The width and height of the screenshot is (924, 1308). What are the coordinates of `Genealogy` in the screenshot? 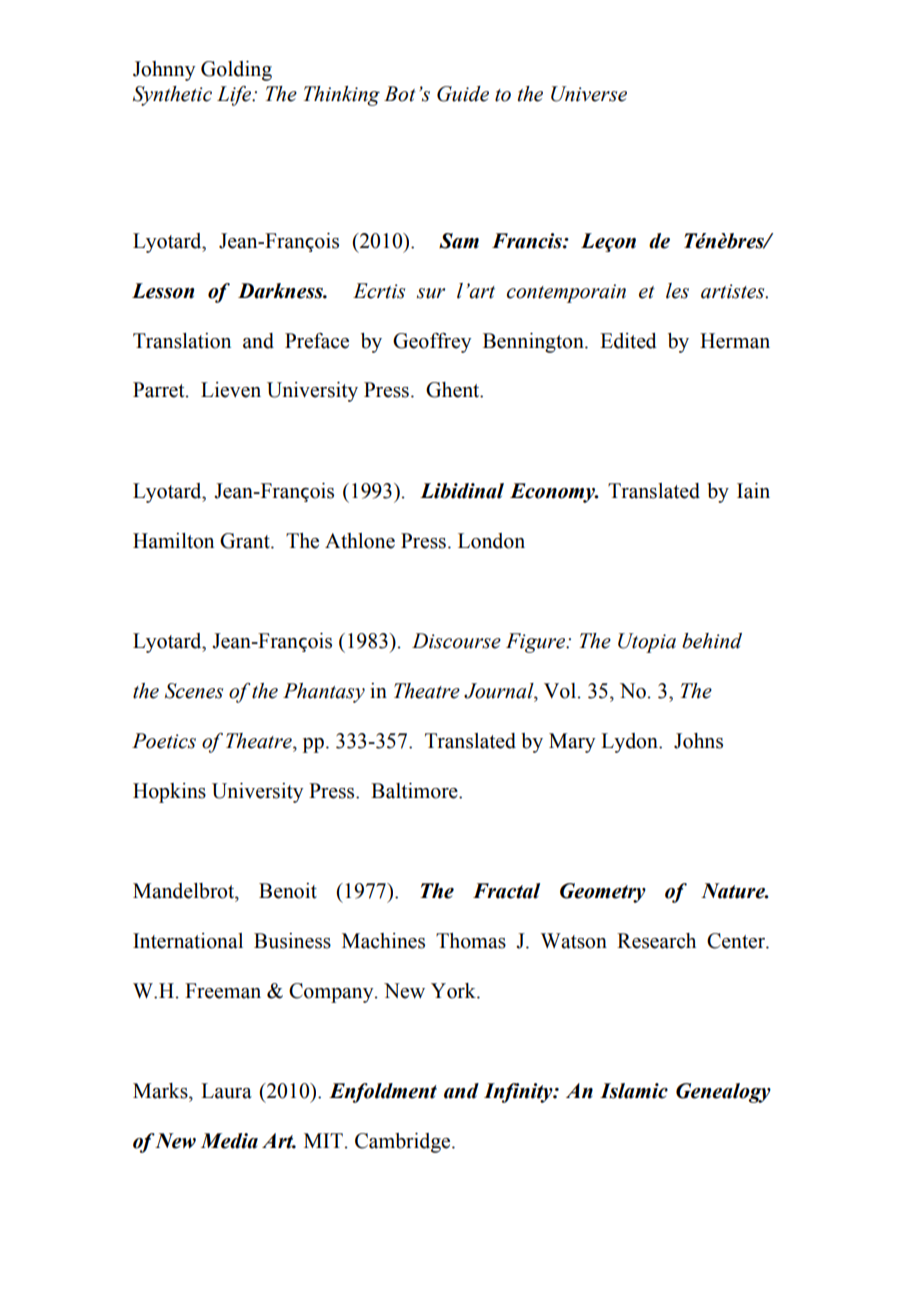 It's located at (723, 1093).
